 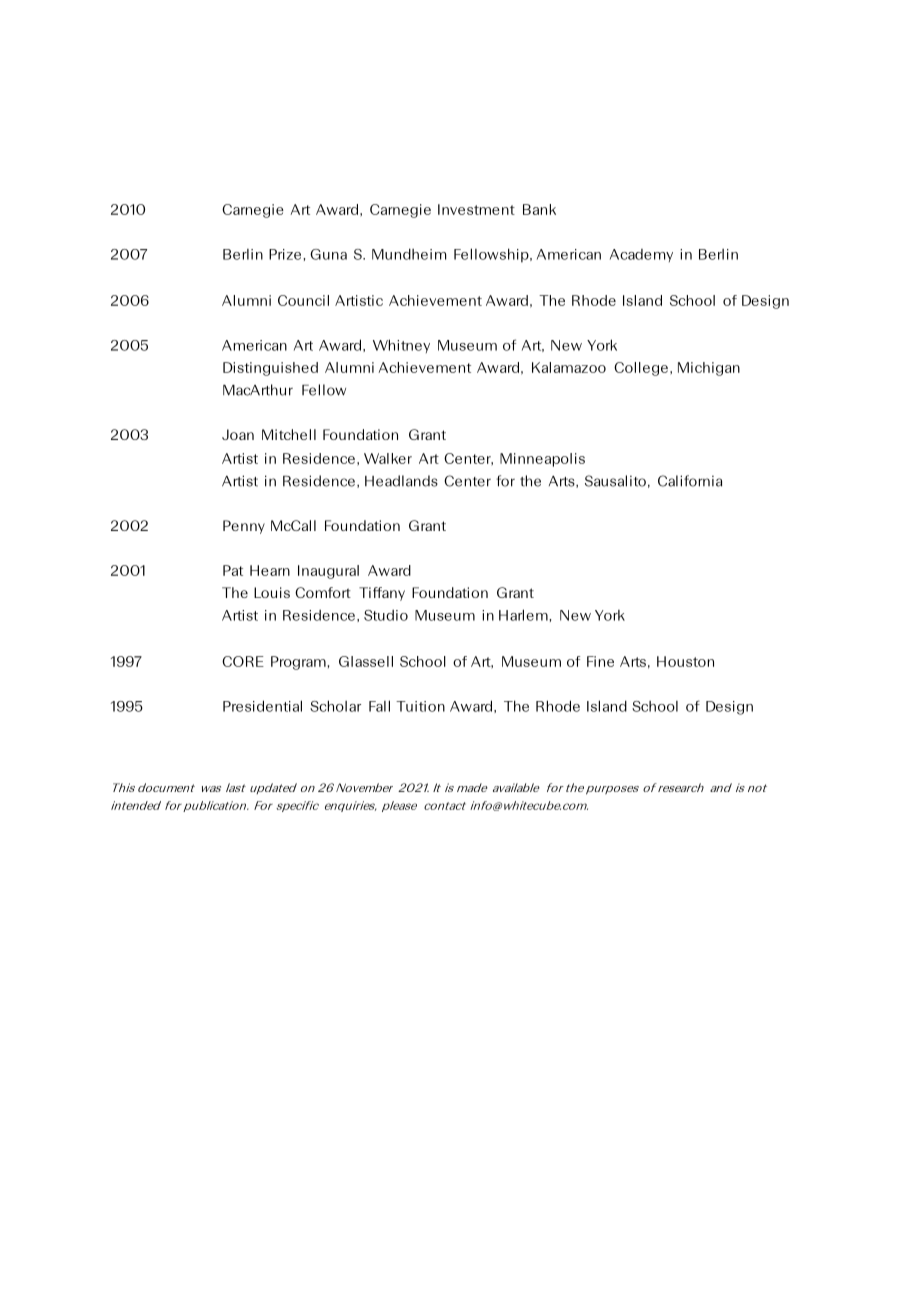 I want to click on Academy, so click(x=641, y=255).
